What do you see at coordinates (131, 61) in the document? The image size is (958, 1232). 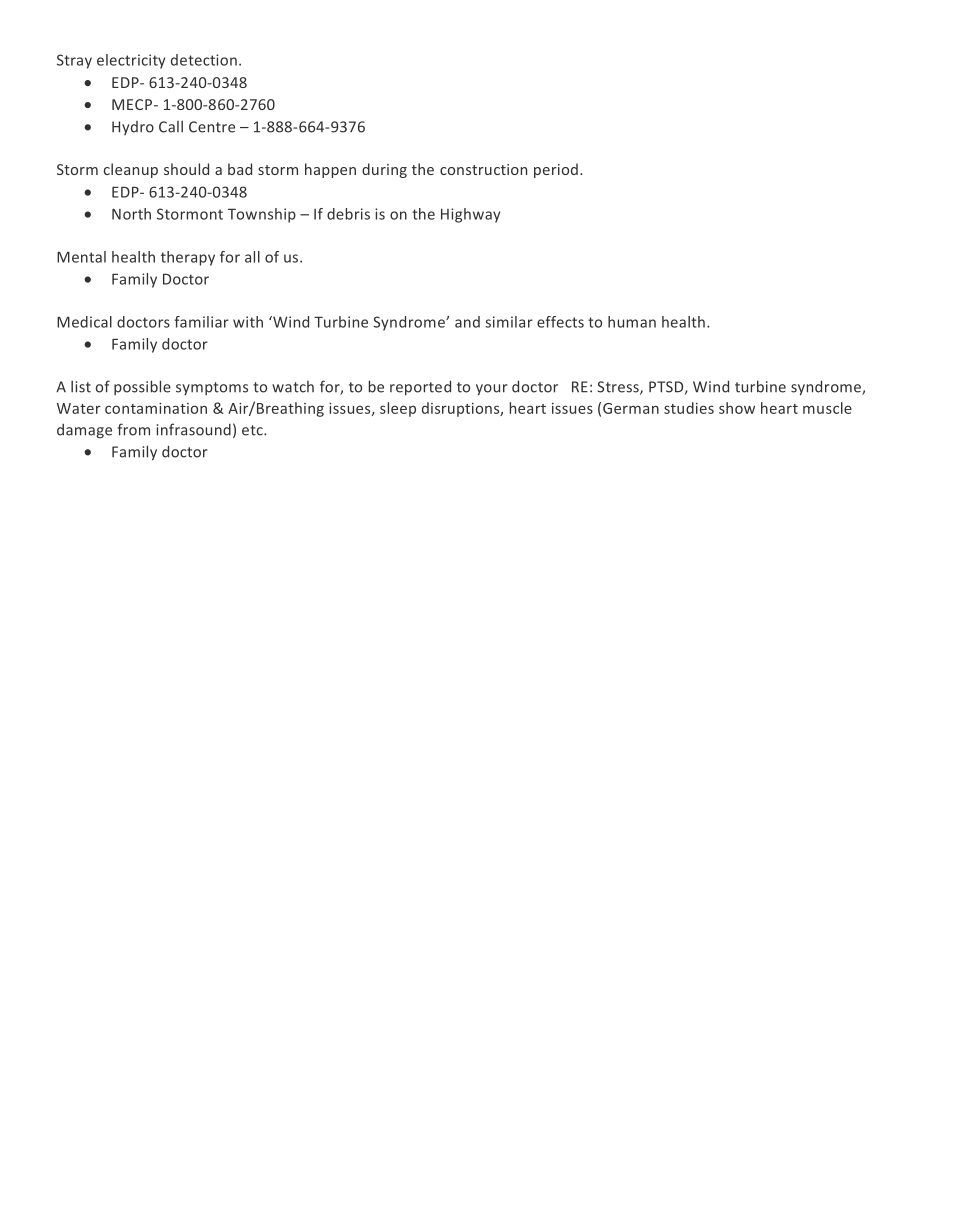 I see `electricity` at bounding box center [131, 61].
